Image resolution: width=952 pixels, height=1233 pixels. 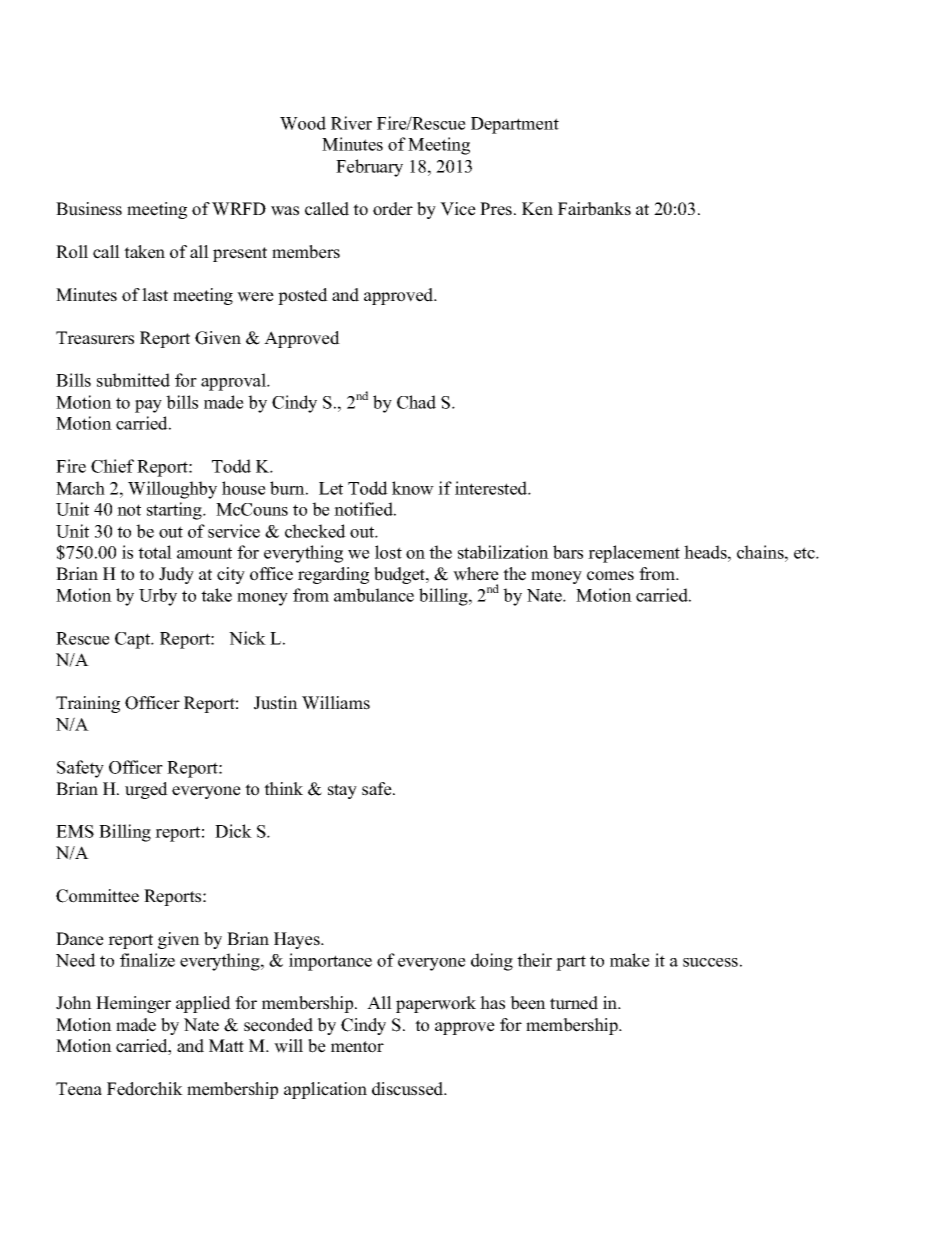 I want to click on replacement, so click(x=634, y=554).
